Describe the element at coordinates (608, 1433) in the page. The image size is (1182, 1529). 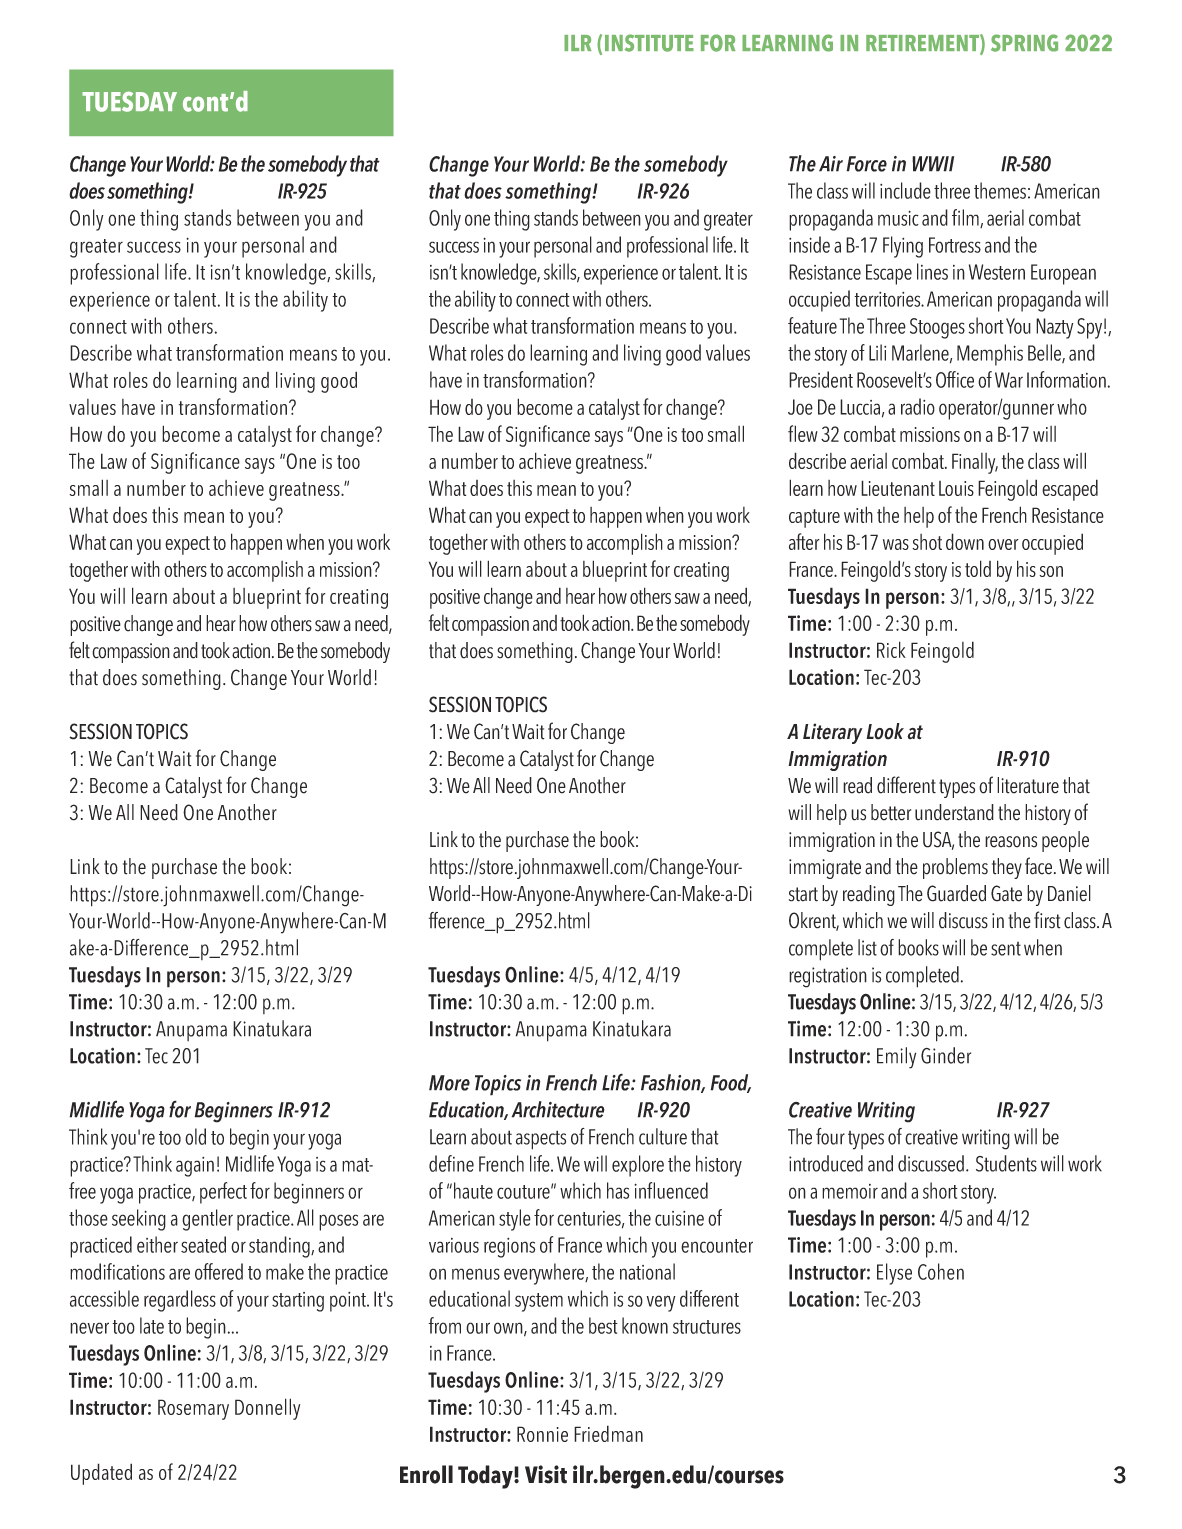
I see `Friedman` at that location.
